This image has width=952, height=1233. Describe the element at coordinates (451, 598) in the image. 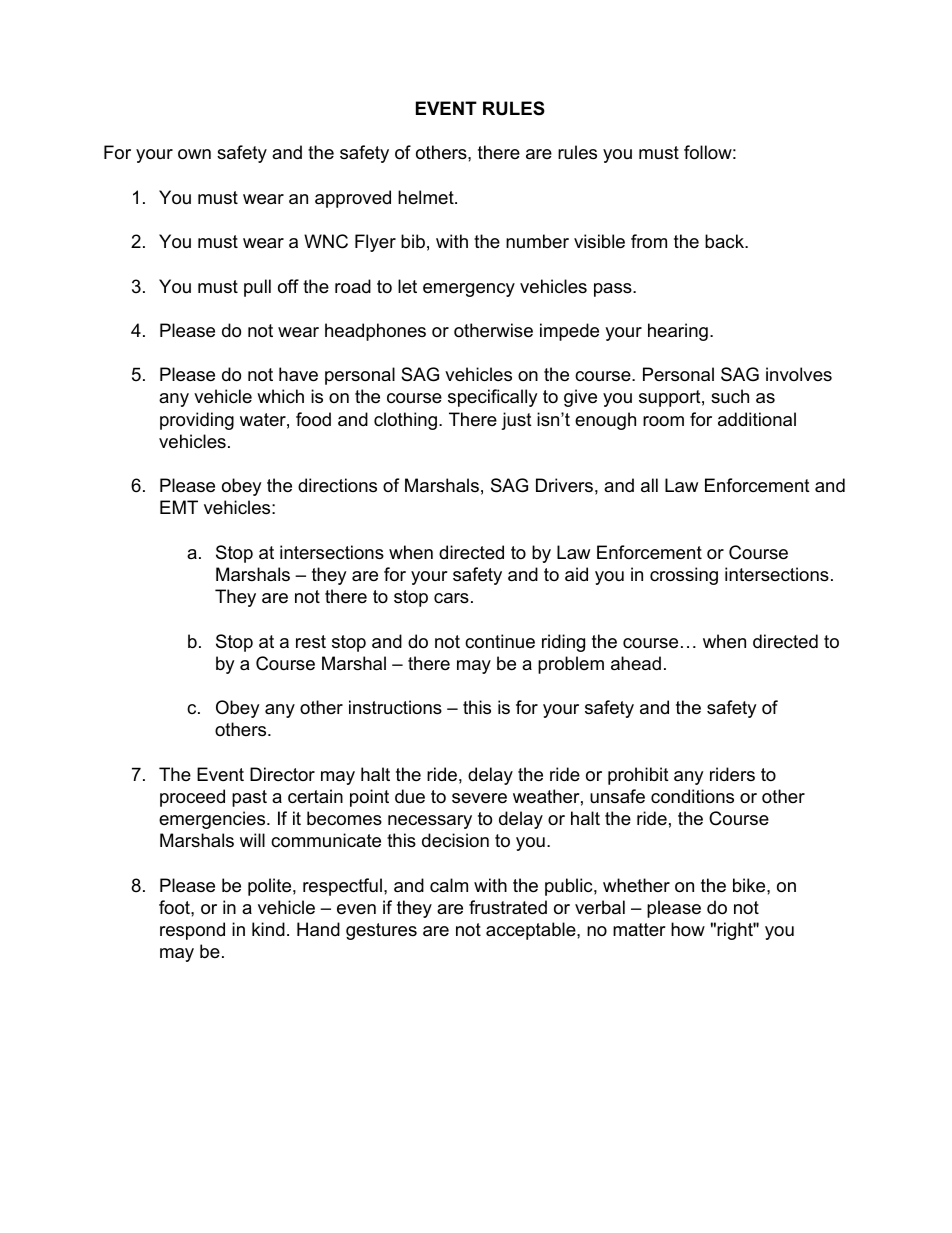

I see `cars` at that location.
